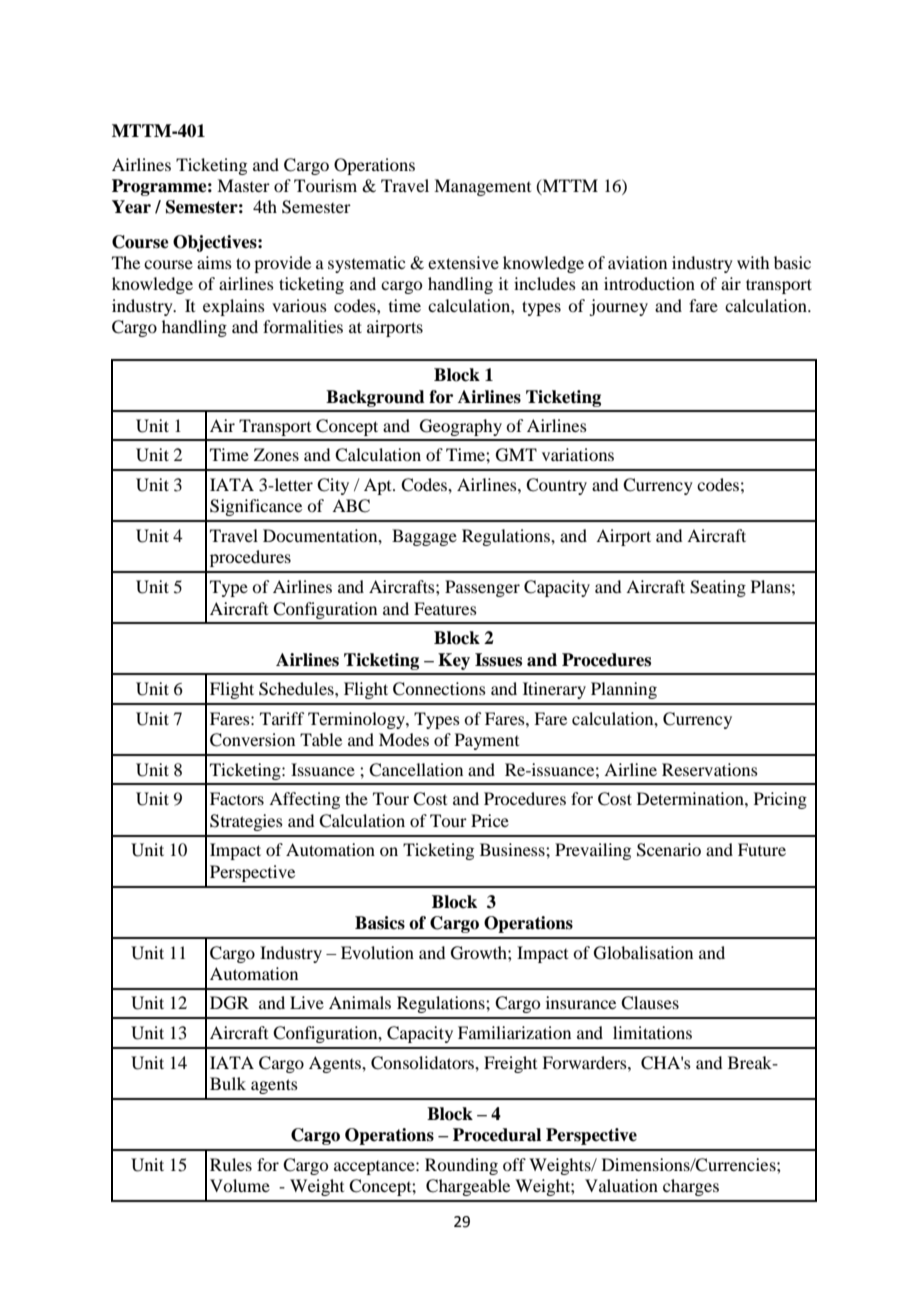  What do you see at coordinates (252, 740) in the document?
I see `Conversion` at bounding box center [252, 740].
